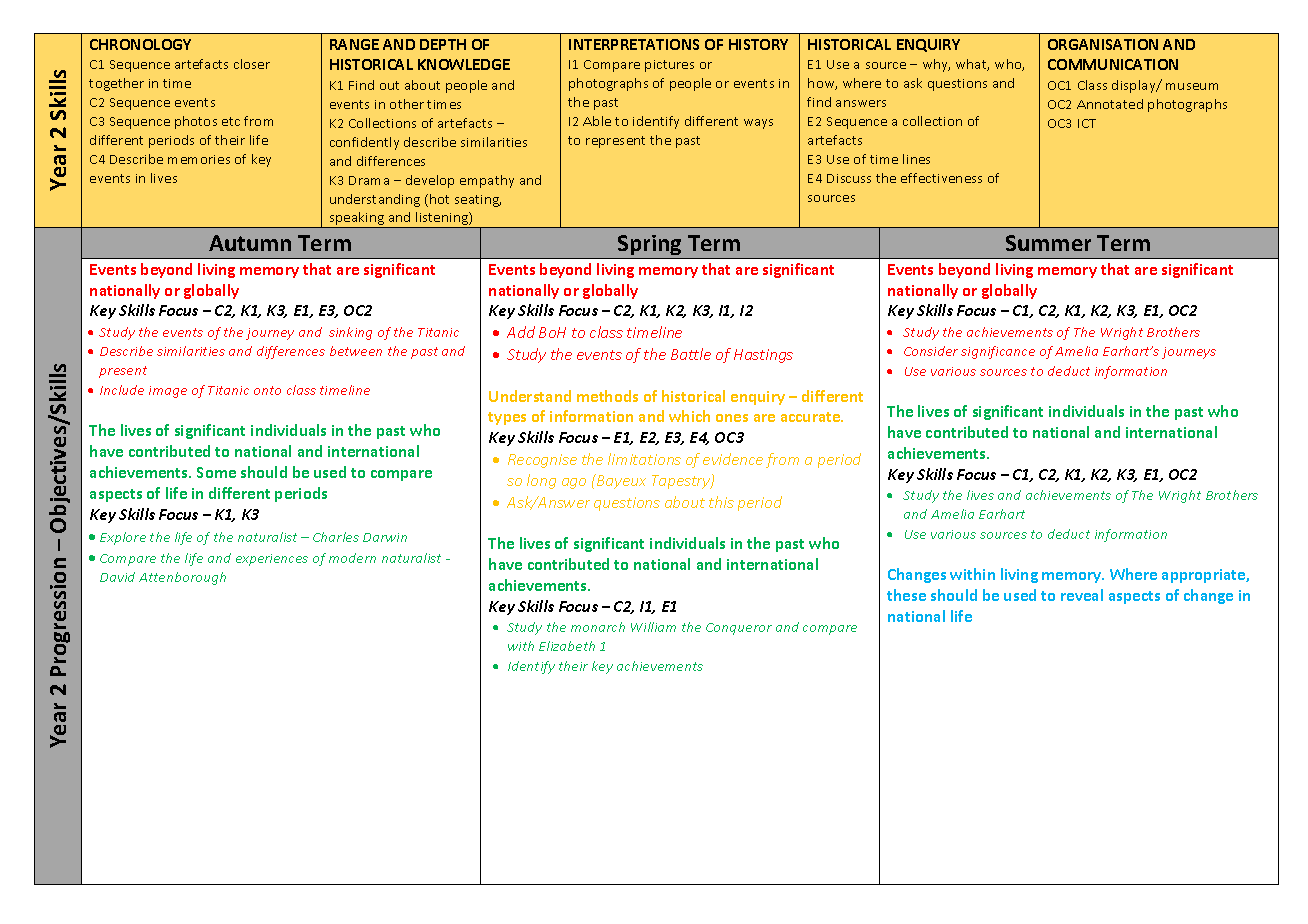 This screenshot has width=1308, height=924. I want to click on reveal, so click(1082, 595).
